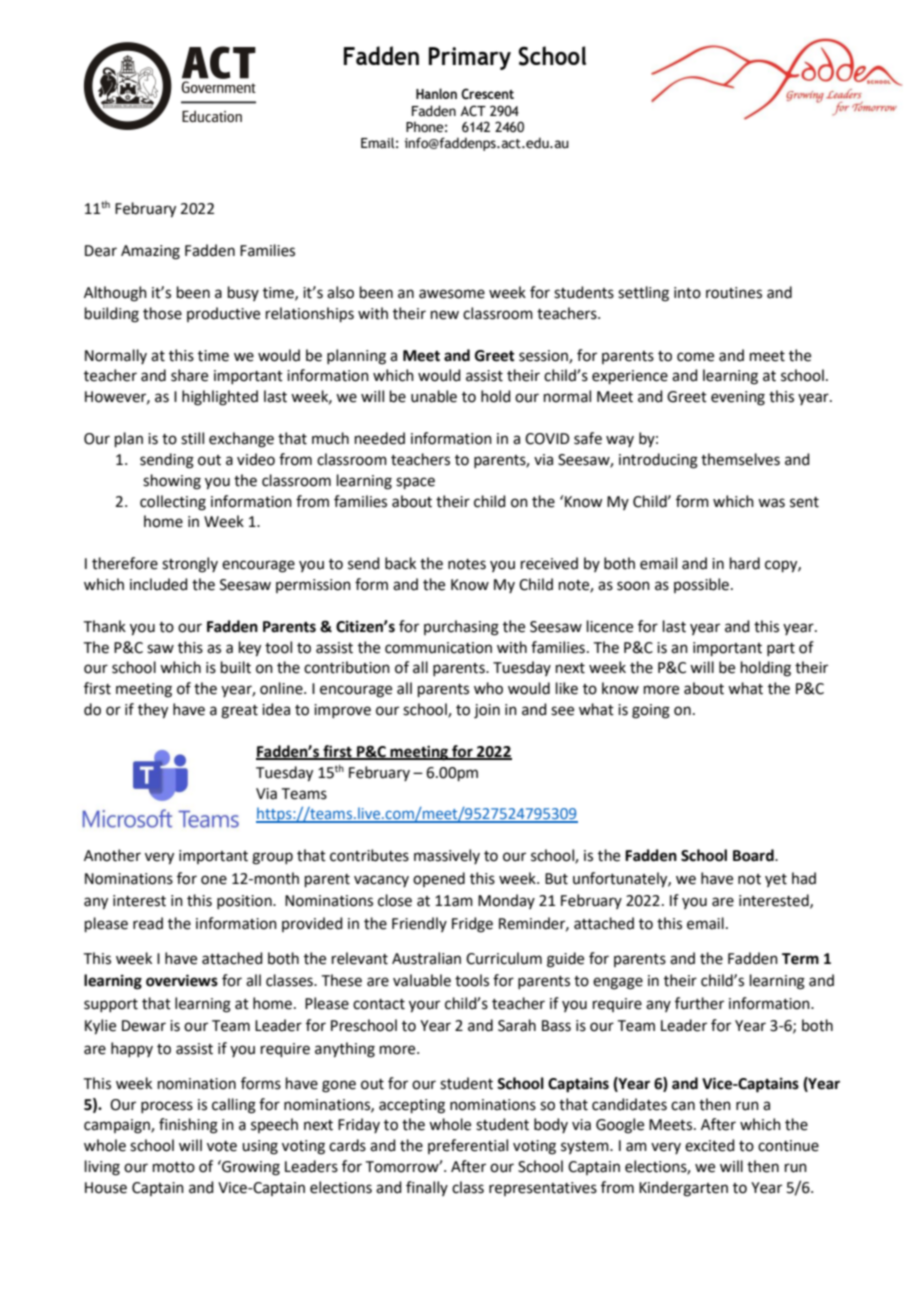 Image resolution: width=924 pixels, height=1308 pixels. I want to click on Crescent, so click(487, 94).
